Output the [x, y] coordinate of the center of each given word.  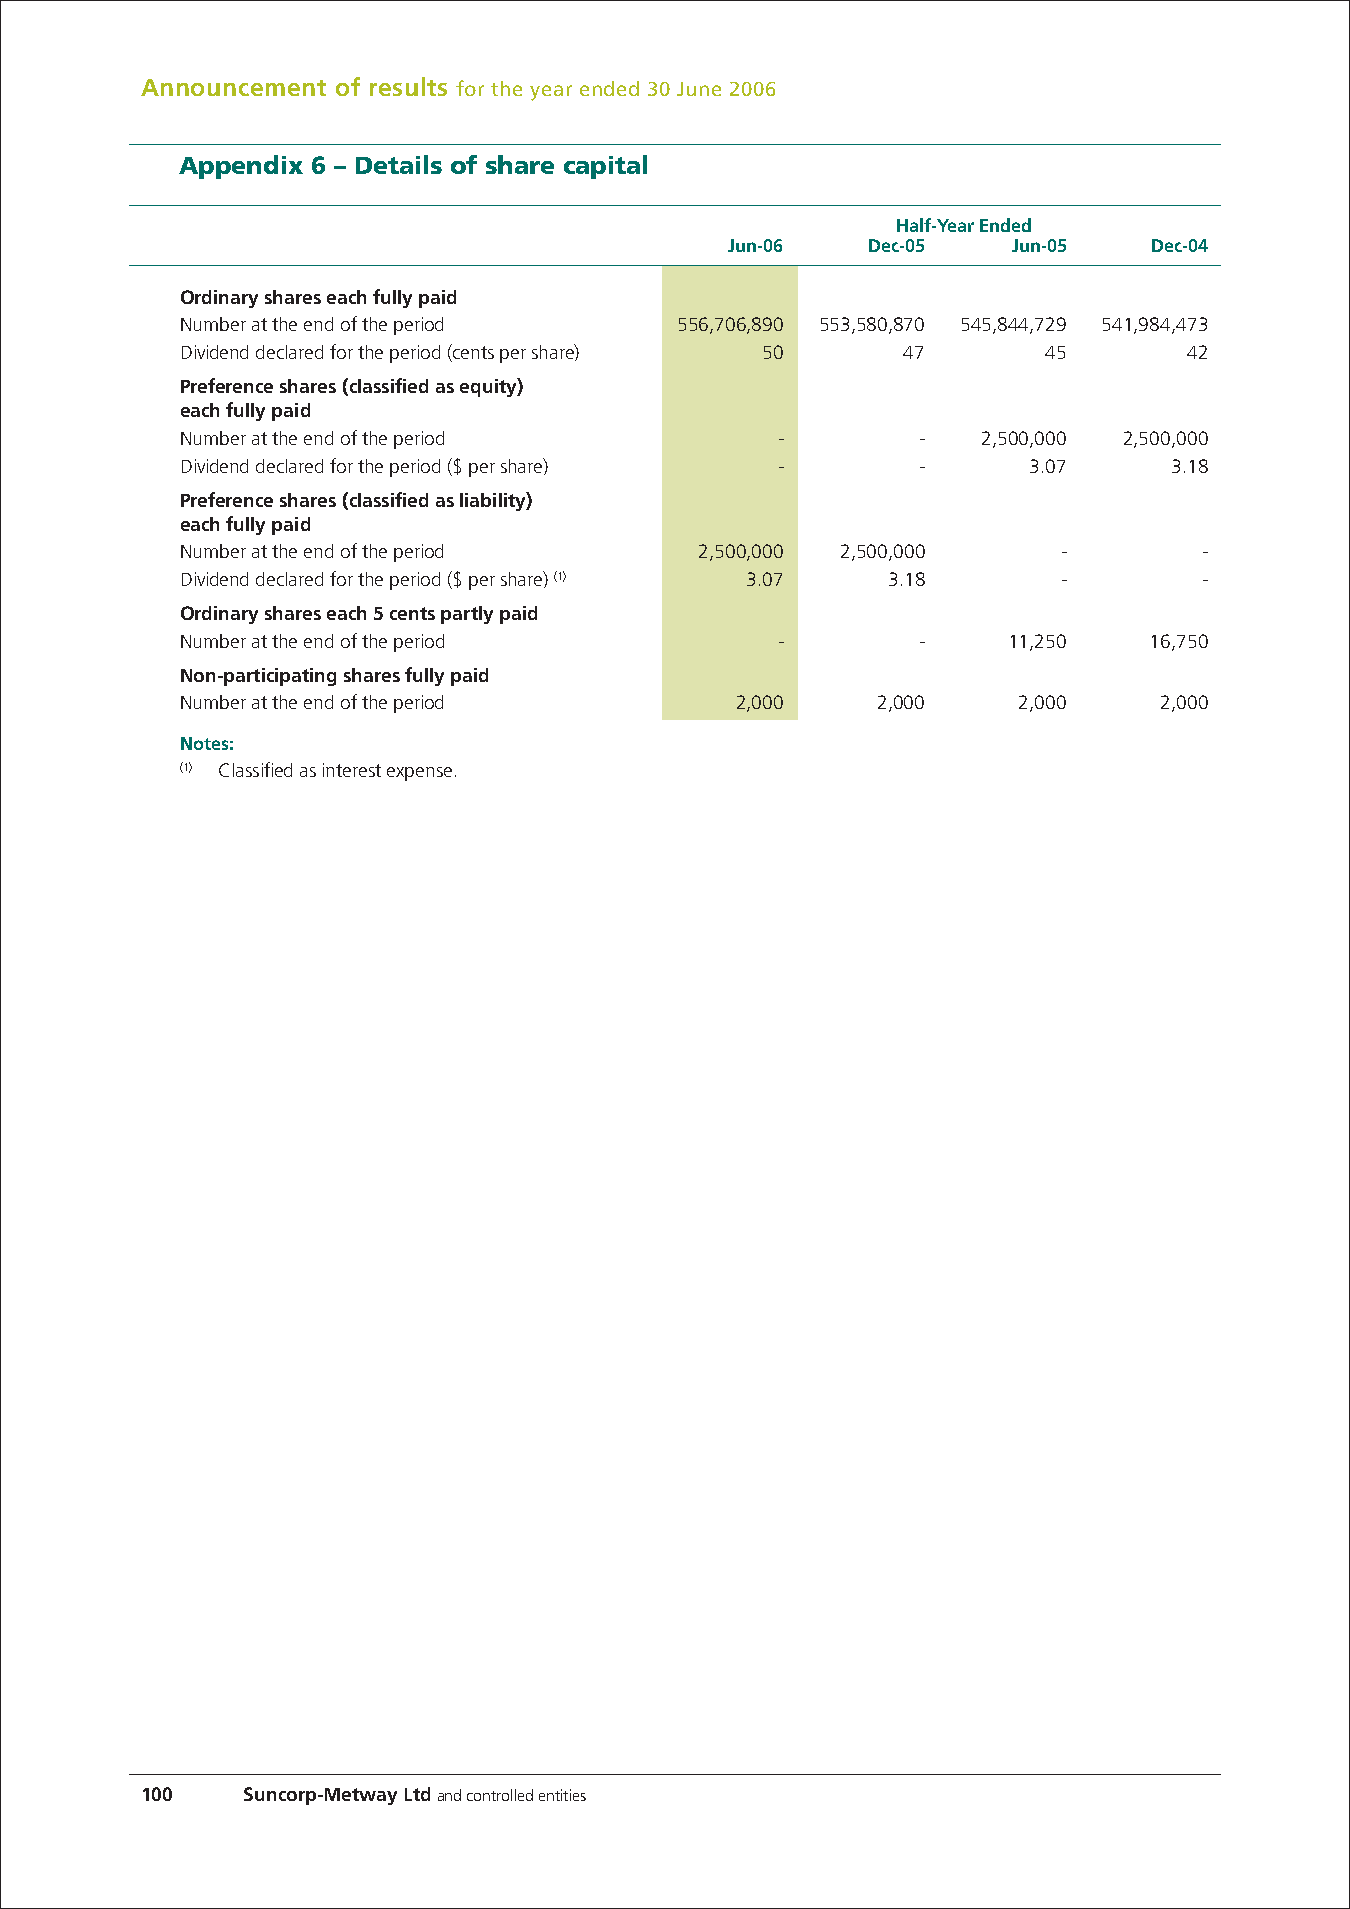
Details [399, 164]
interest [352, 770]
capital [605, 167]
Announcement [233, 87]
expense [419, 774]
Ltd [417, 1794]
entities [562, 1795]
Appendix [241, 167]
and [449, 1795]
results [408, 86]
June [699, 89]
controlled [500, 1795]
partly [467, 615]
